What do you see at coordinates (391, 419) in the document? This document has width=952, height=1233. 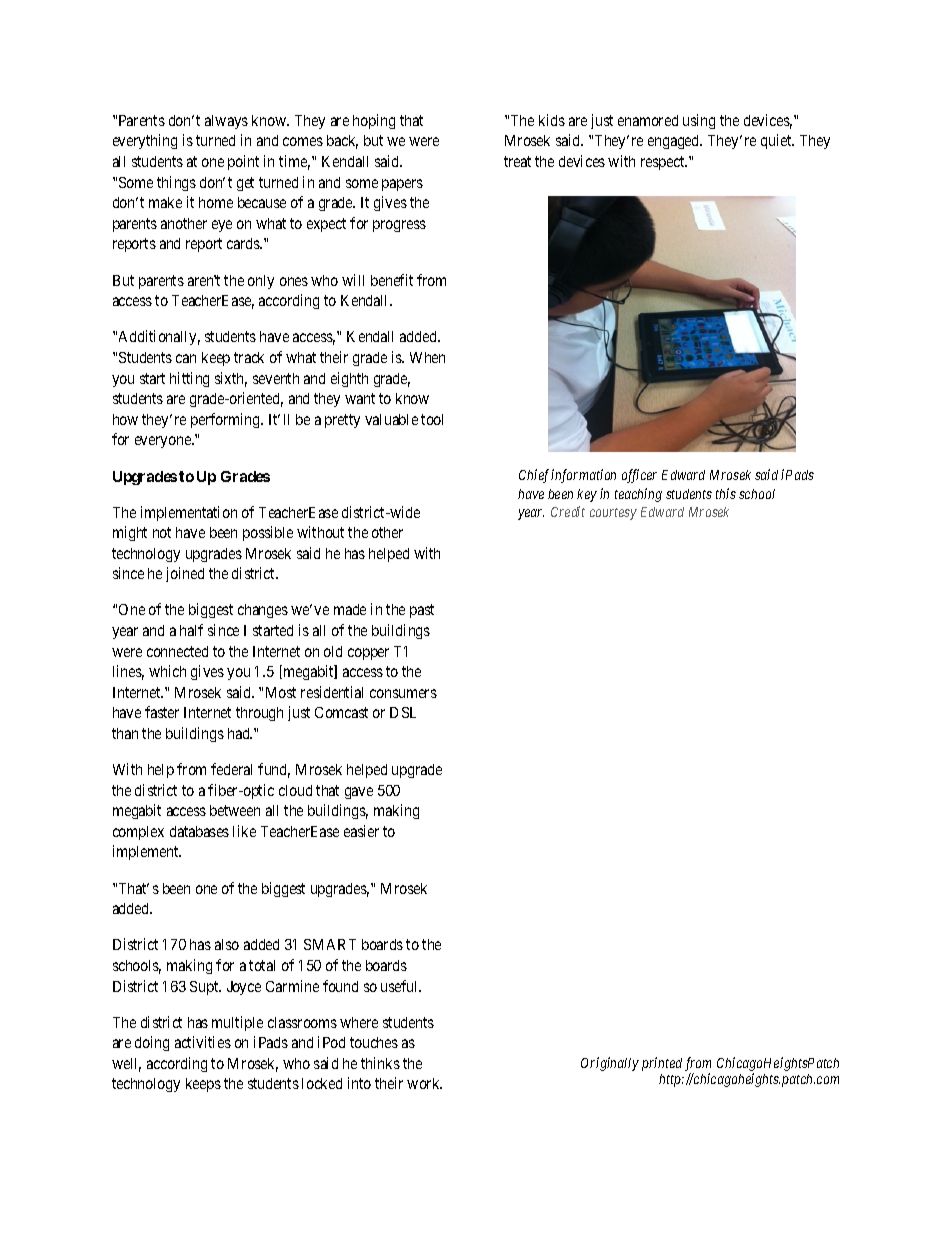 I see `valuable` at bounding box center [391, 419].
